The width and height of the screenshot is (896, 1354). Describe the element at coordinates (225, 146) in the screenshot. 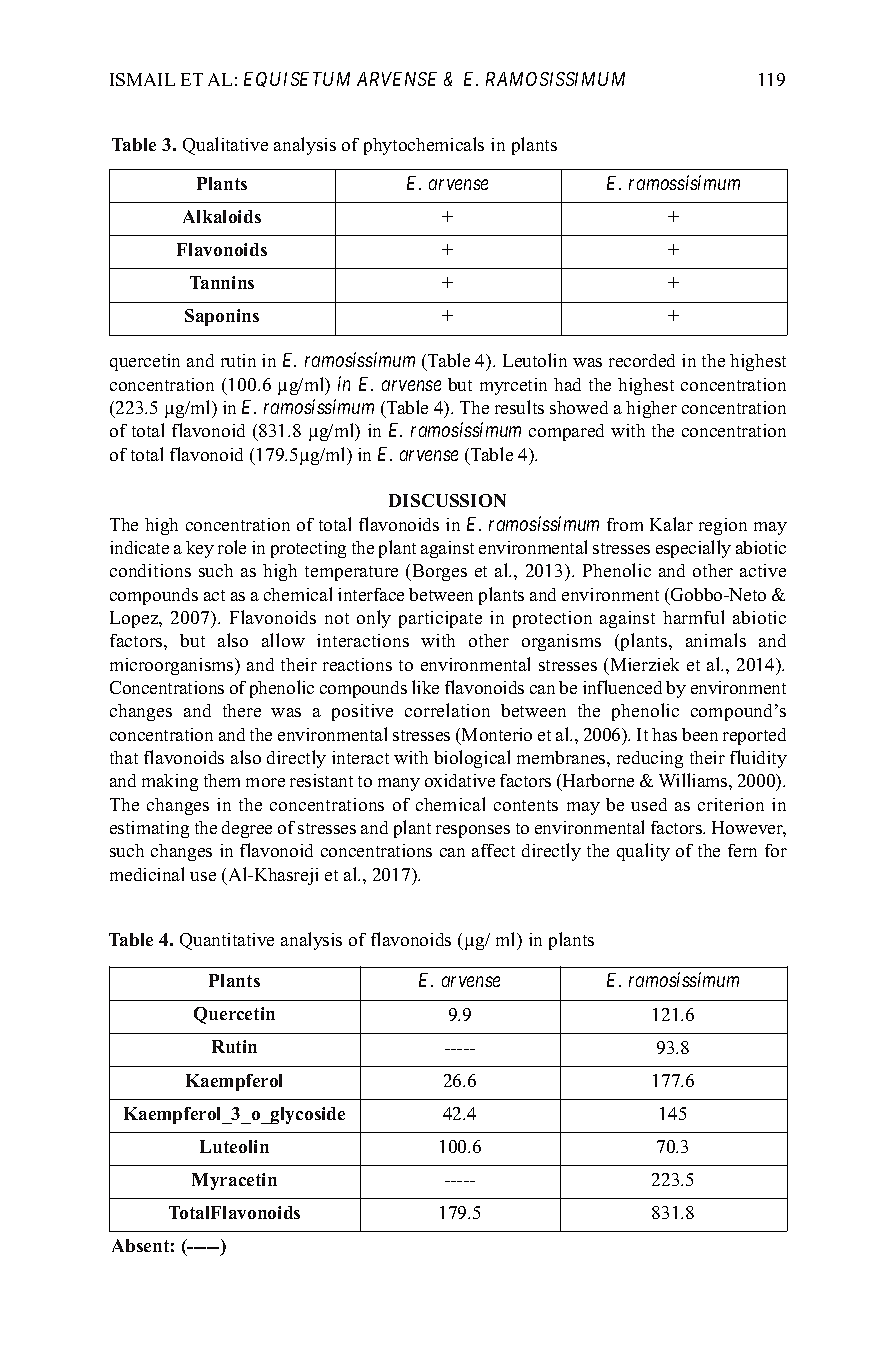

I see `Qualitative` at that location.
